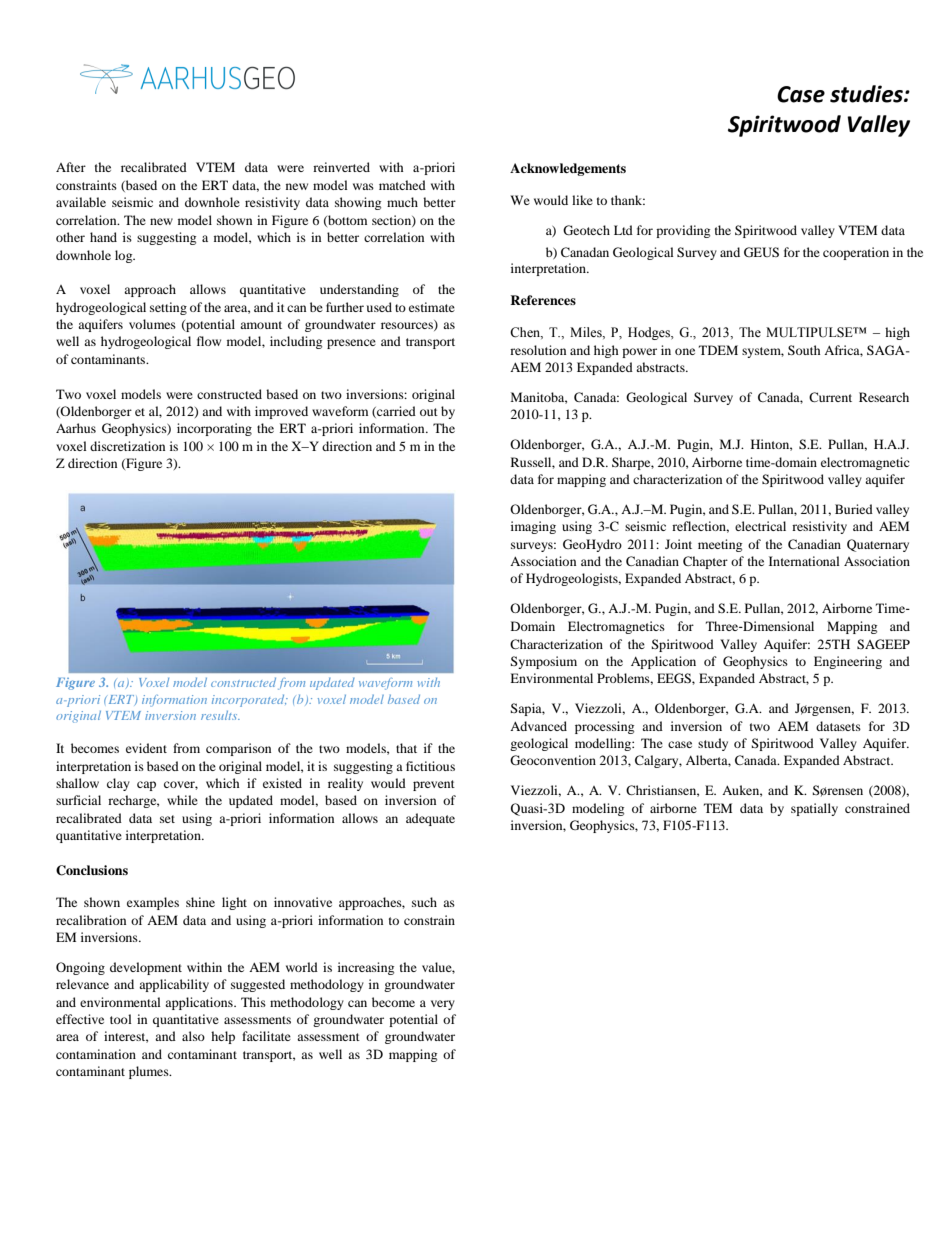 The width and height of the document is (952, 1233). Describe the element at coordinates (249, 700) in the document. I see `incorporated` at that location.
